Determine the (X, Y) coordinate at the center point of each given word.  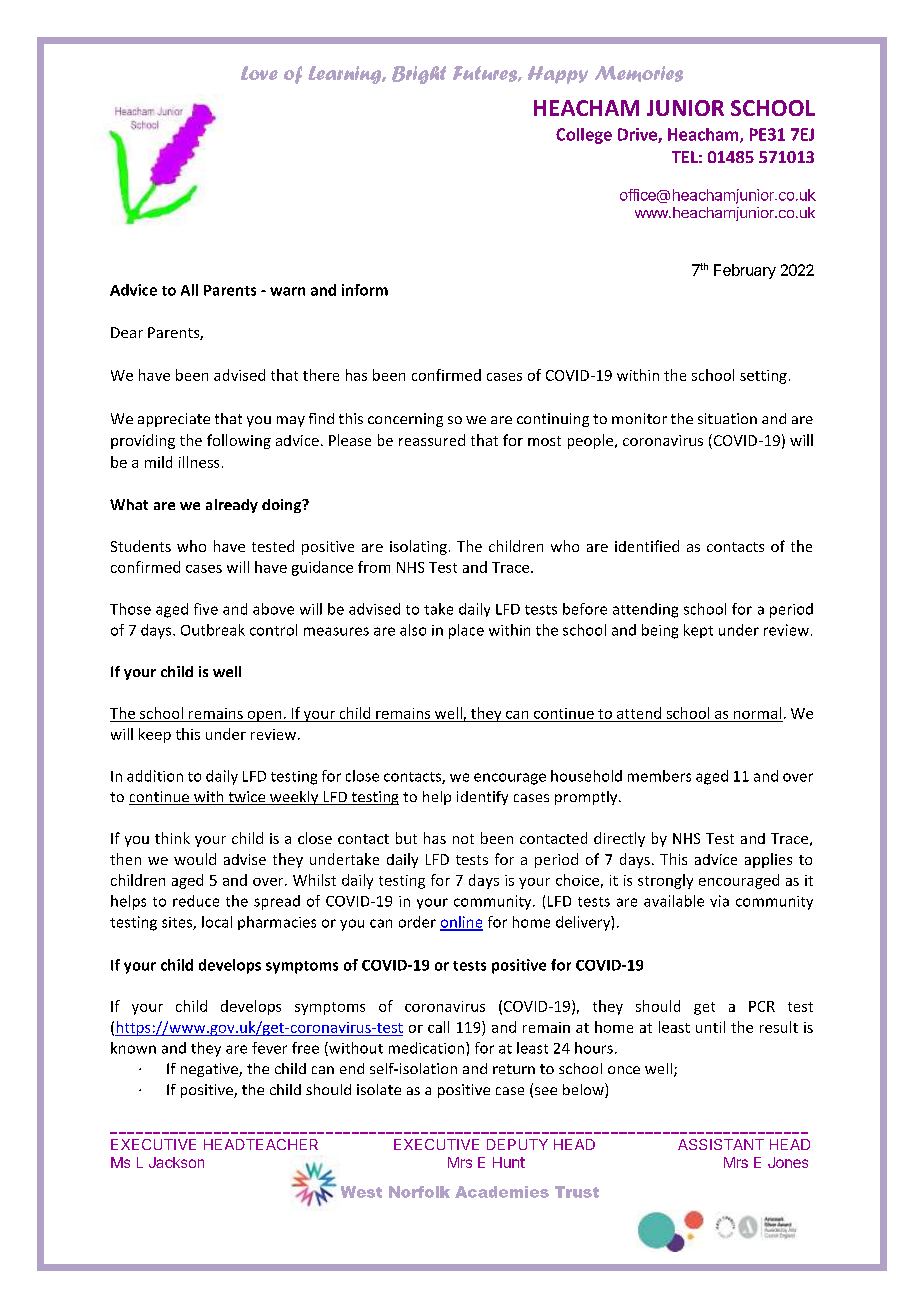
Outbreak (213, 630)
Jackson (176, 1162)
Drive (638, 135)
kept (698, 631)
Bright (419, 75)
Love (259, 73)
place (466, 631)
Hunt (509, 1162)
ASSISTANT (721, 1144)
